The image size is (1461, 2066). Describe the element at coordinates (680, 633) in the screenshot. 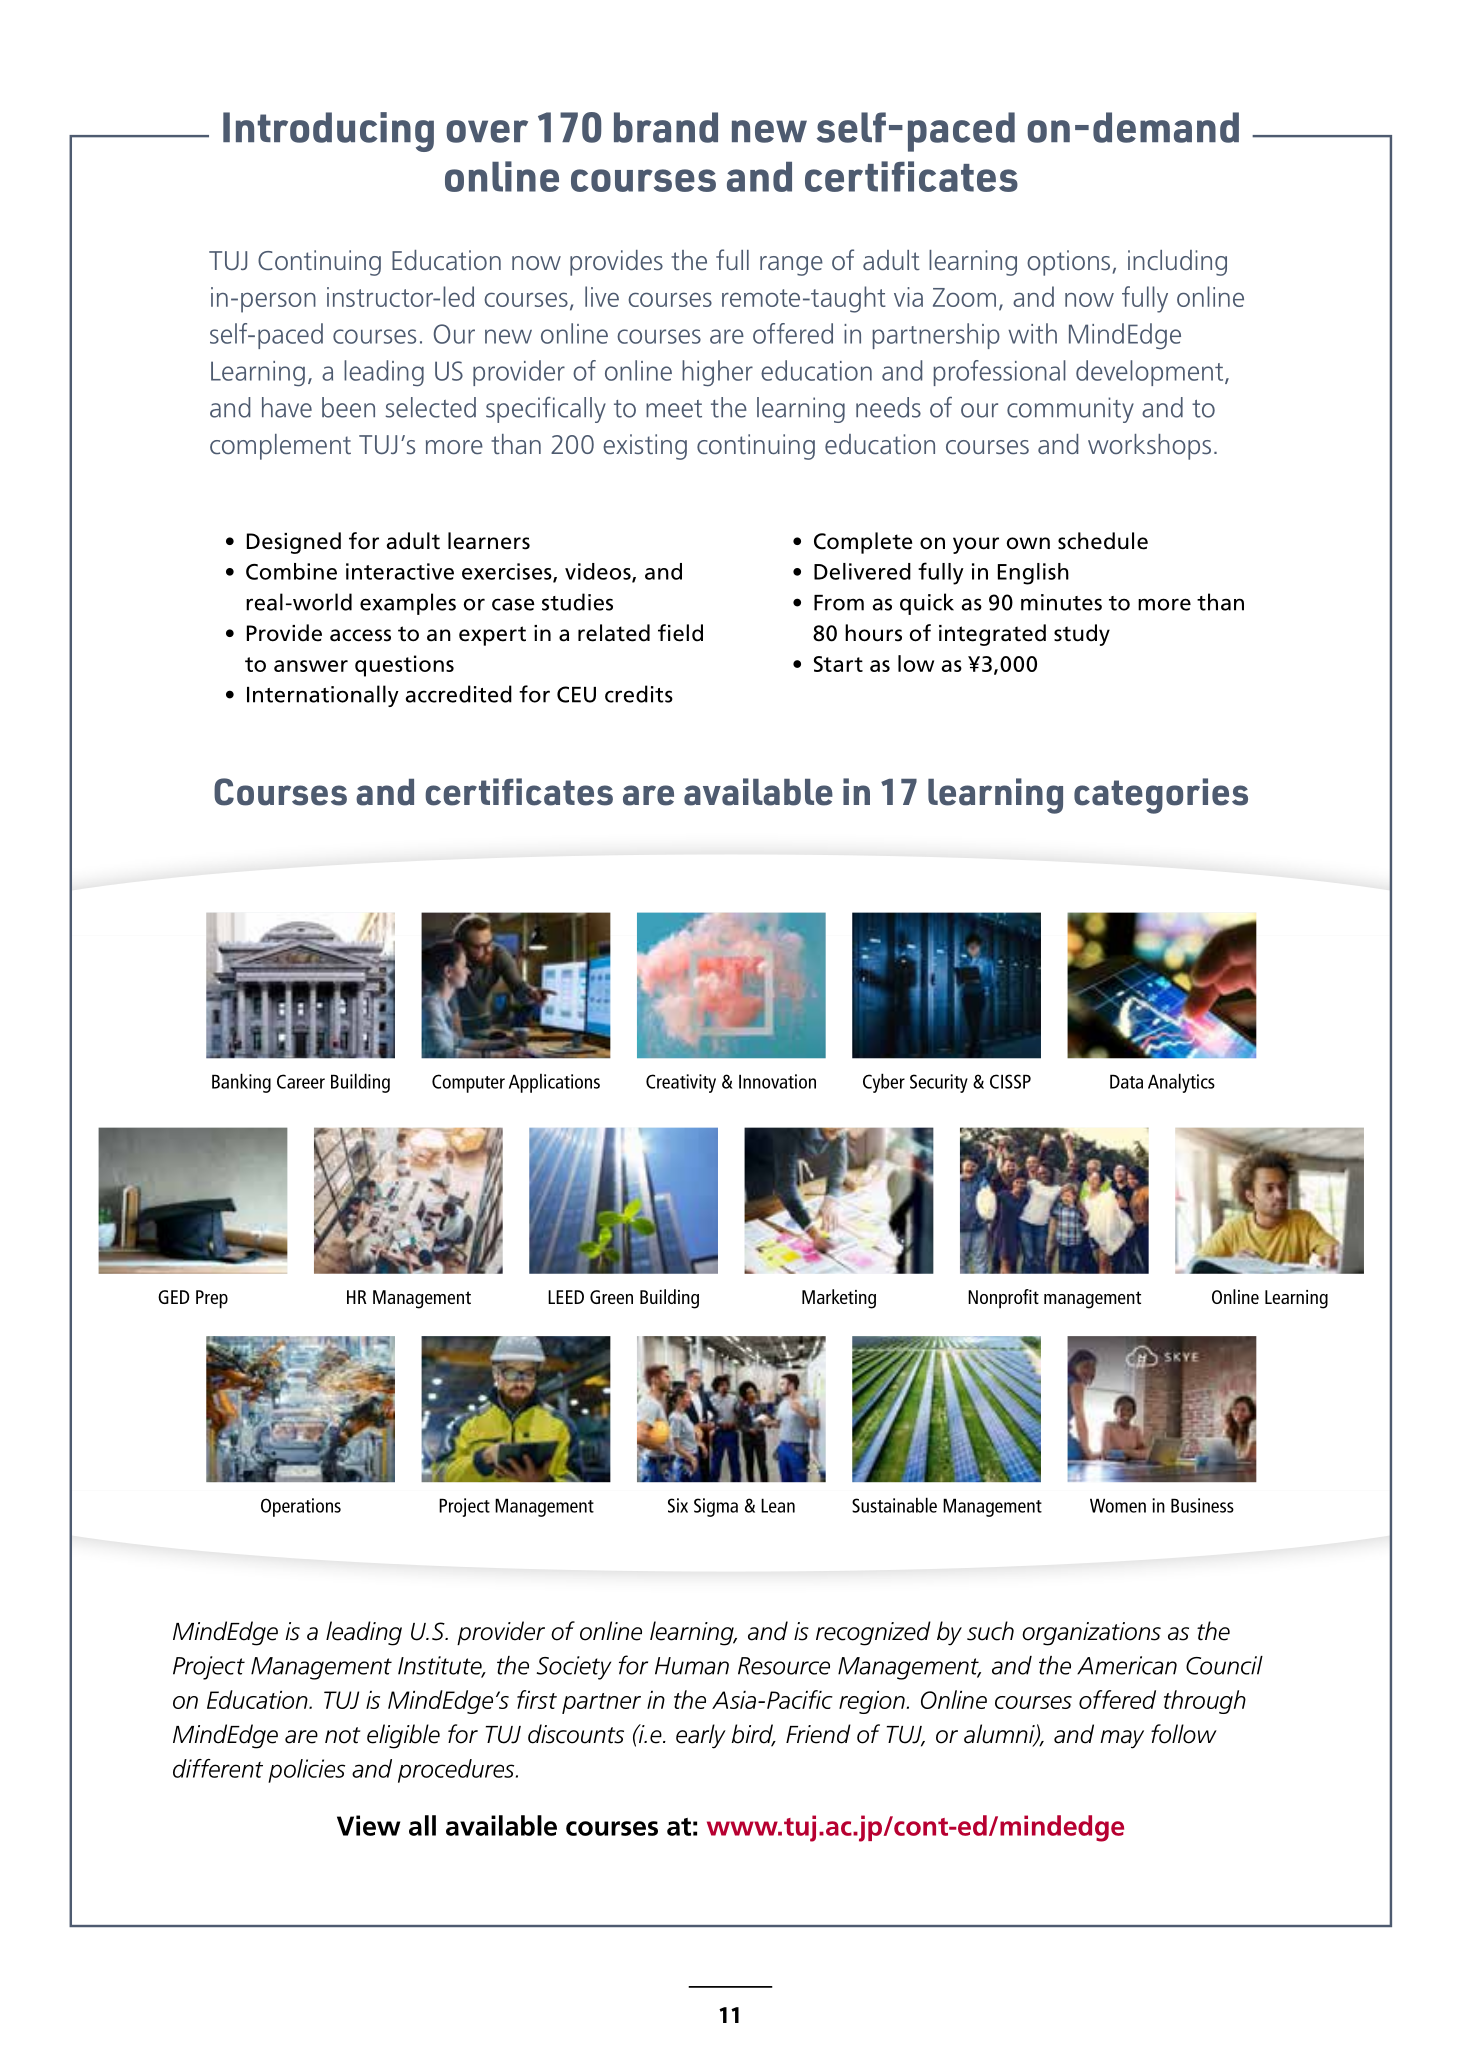

I see `field` at that location.
